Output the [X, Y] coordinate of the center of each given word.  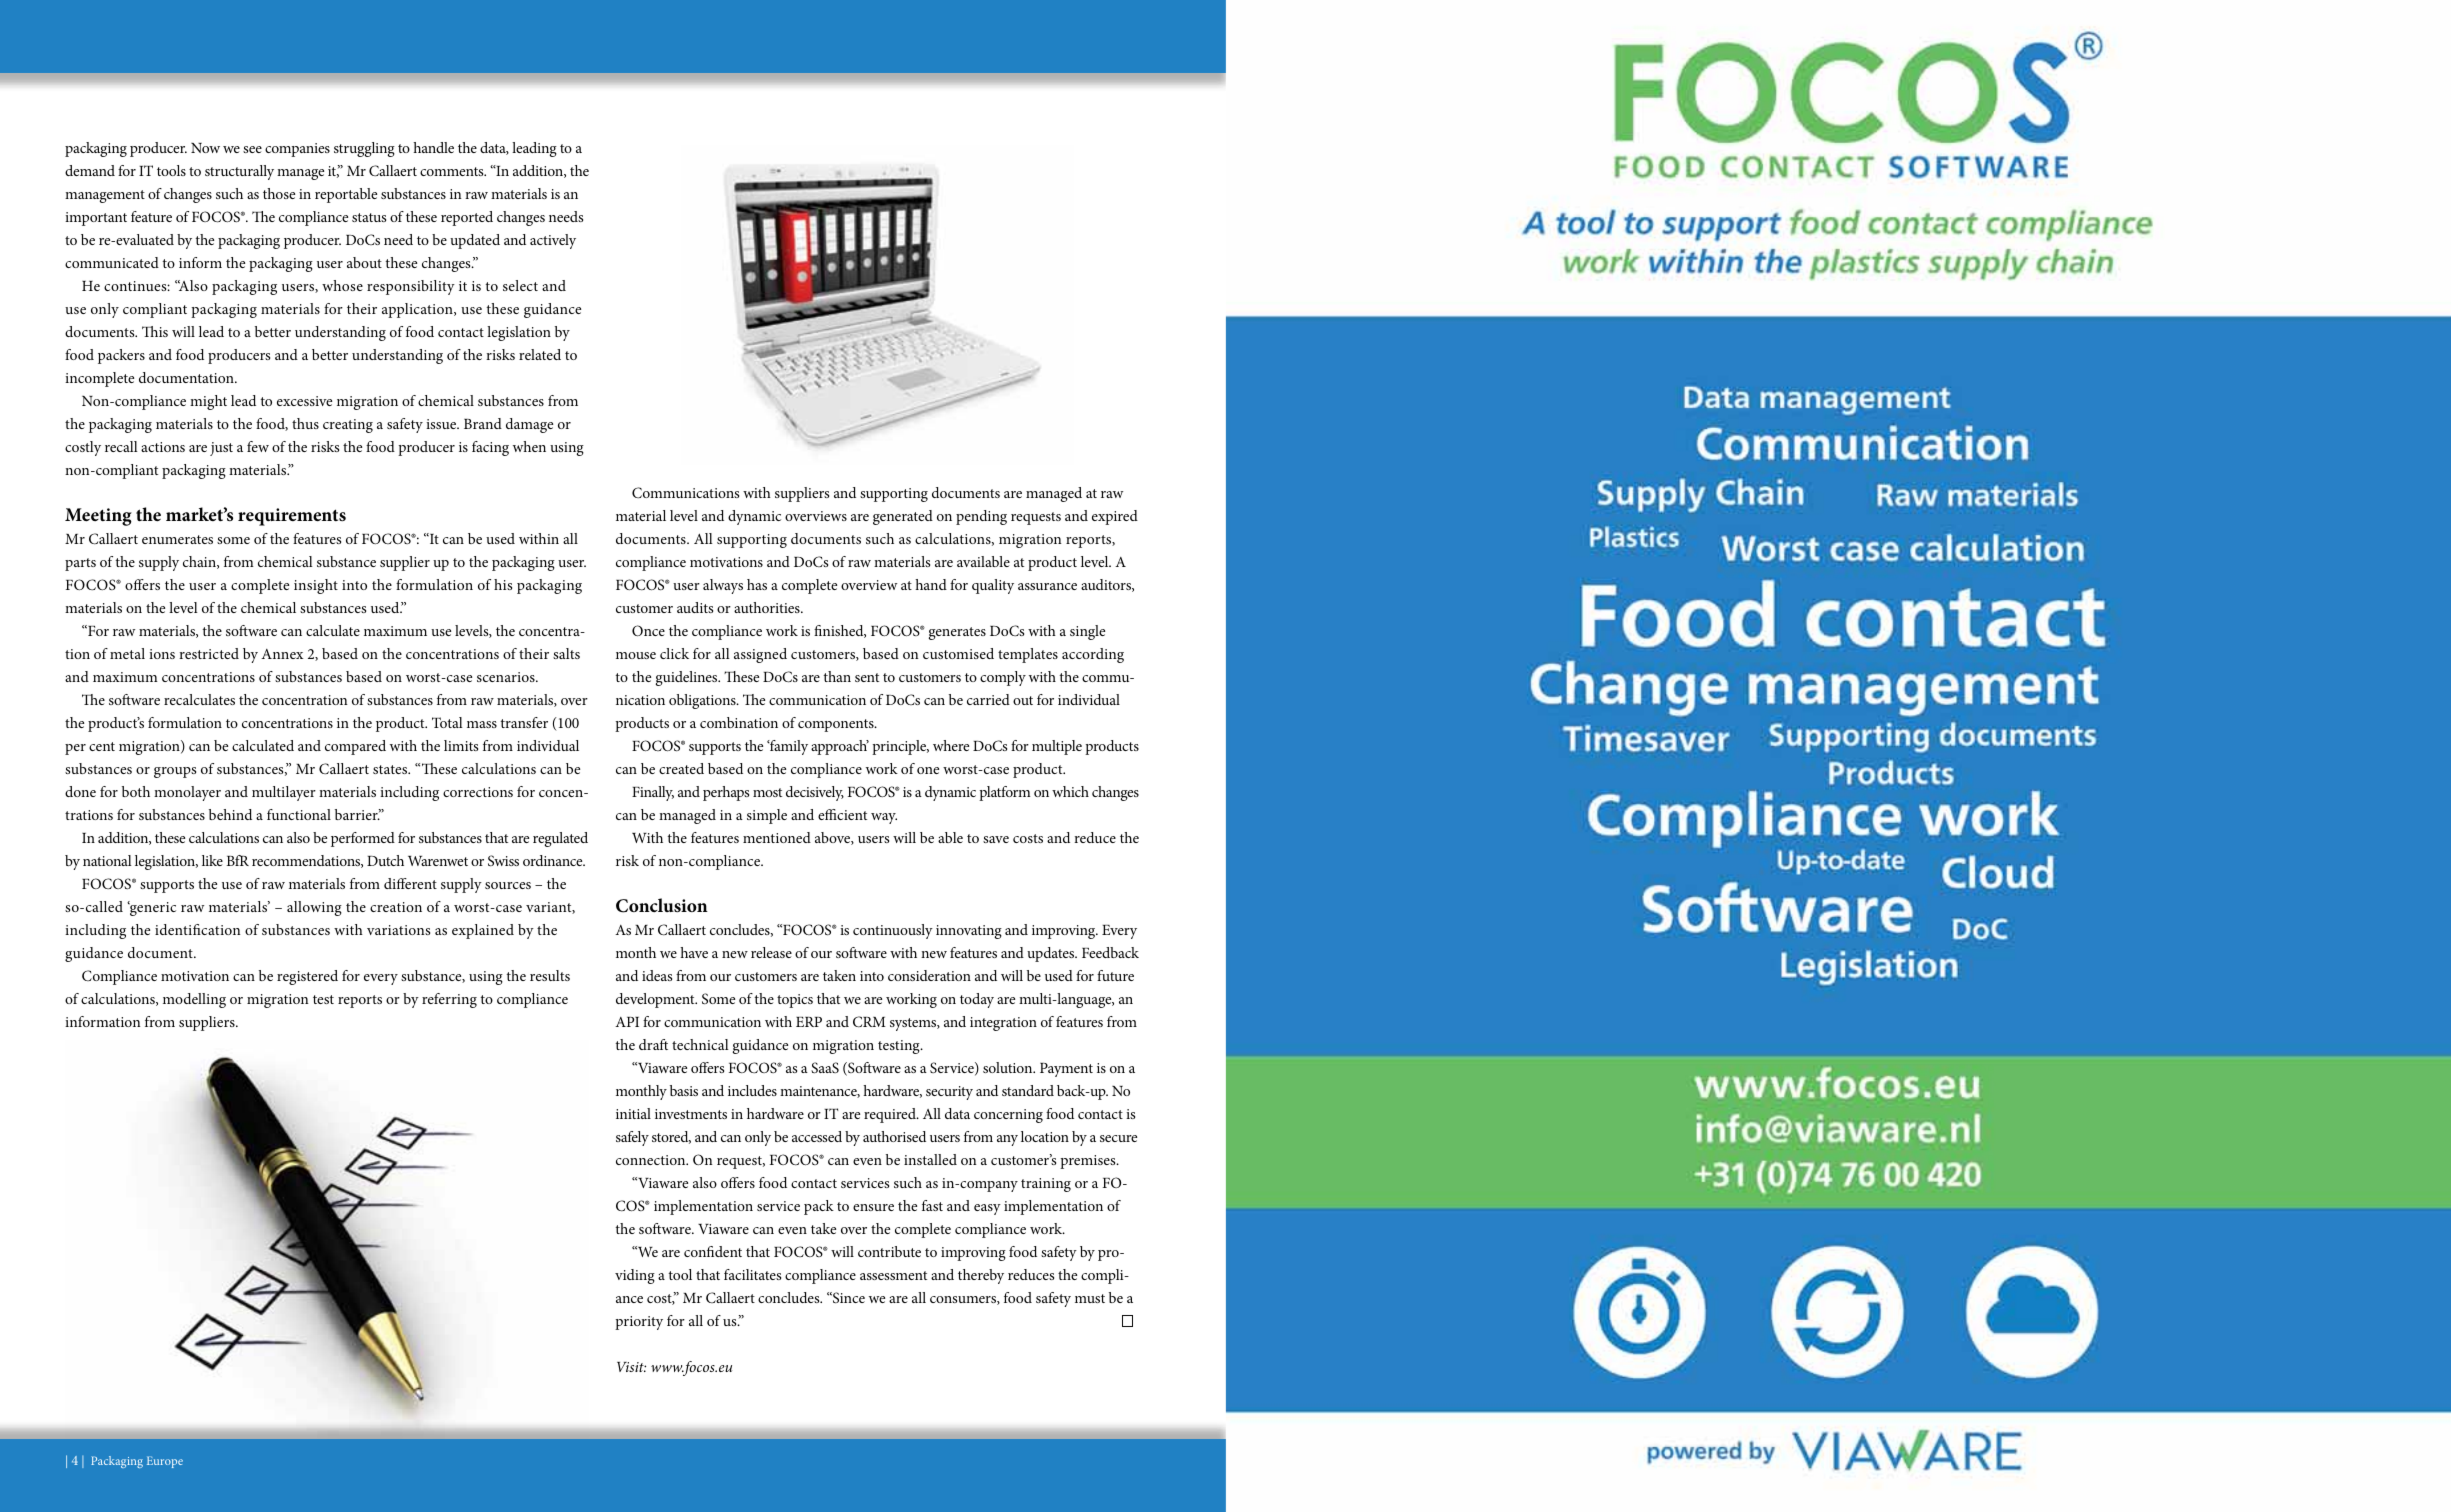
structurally [239, 172]
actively [553, 241]
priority [639, 1323]
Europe [165, 1462]
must [1090, 1298]
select [520, 285]
